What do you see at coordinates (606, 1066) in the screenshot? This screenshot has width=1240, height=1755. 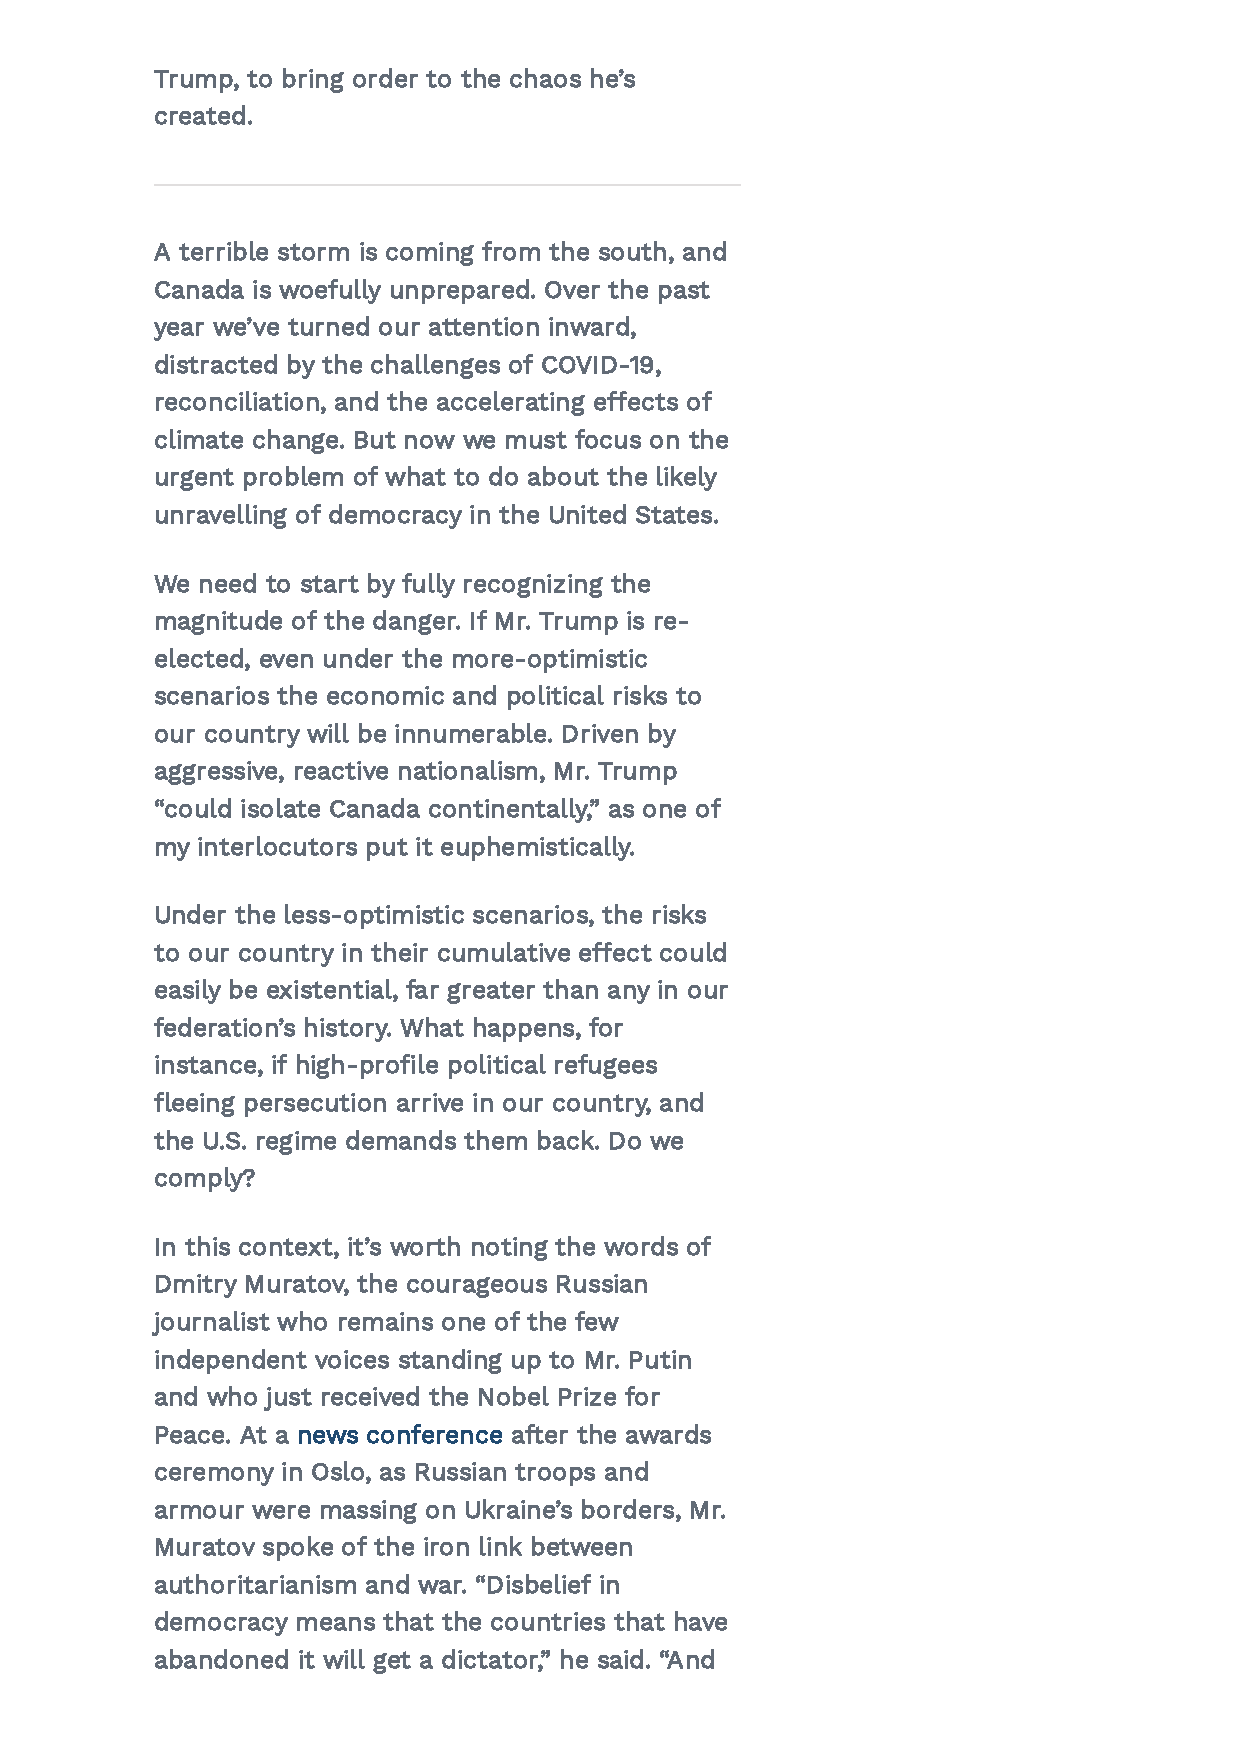 I see `refugees` at bounding box center [606, 1066].
